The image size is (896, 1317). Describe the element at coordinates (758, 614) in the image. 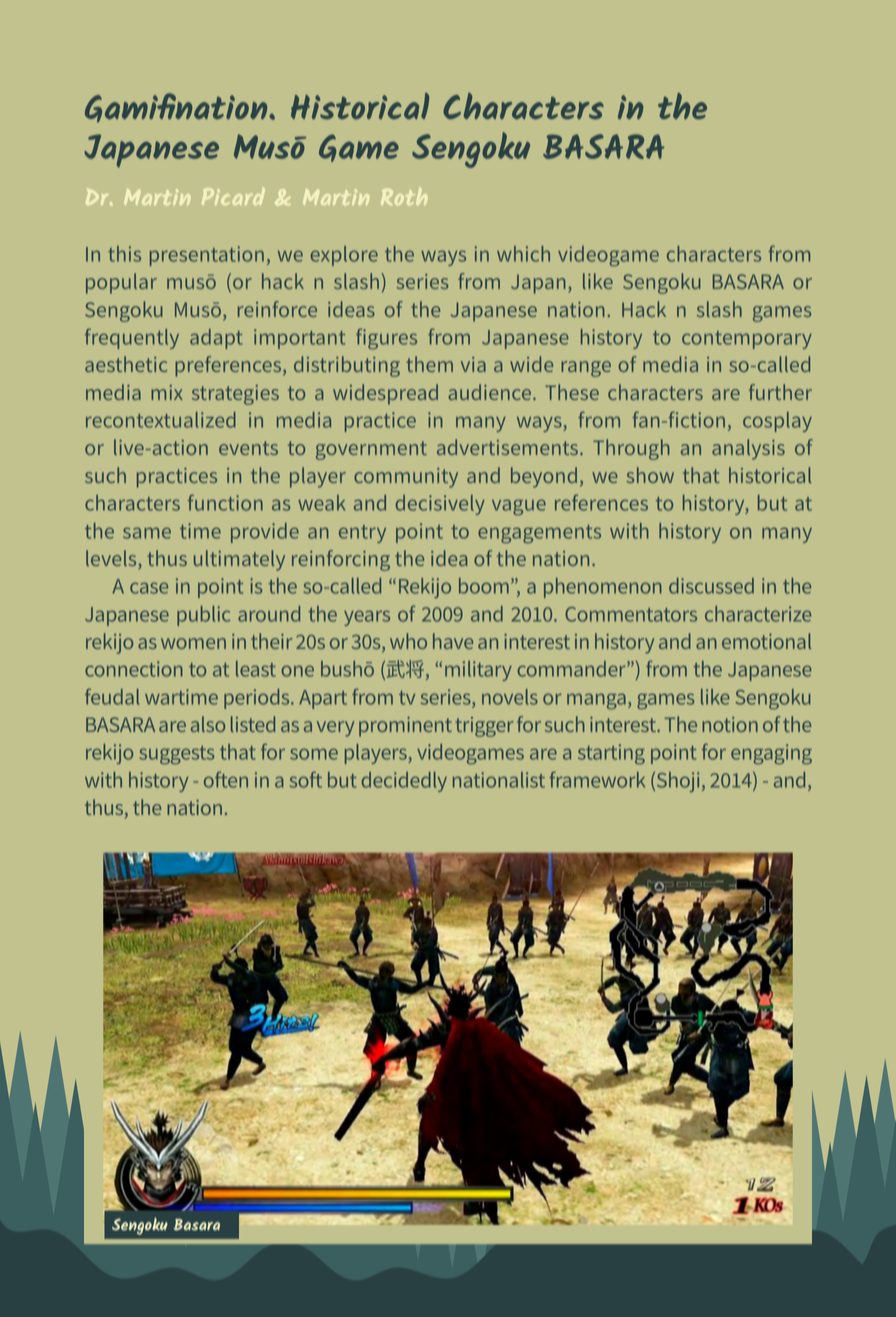

I see `characterize` at that location.
